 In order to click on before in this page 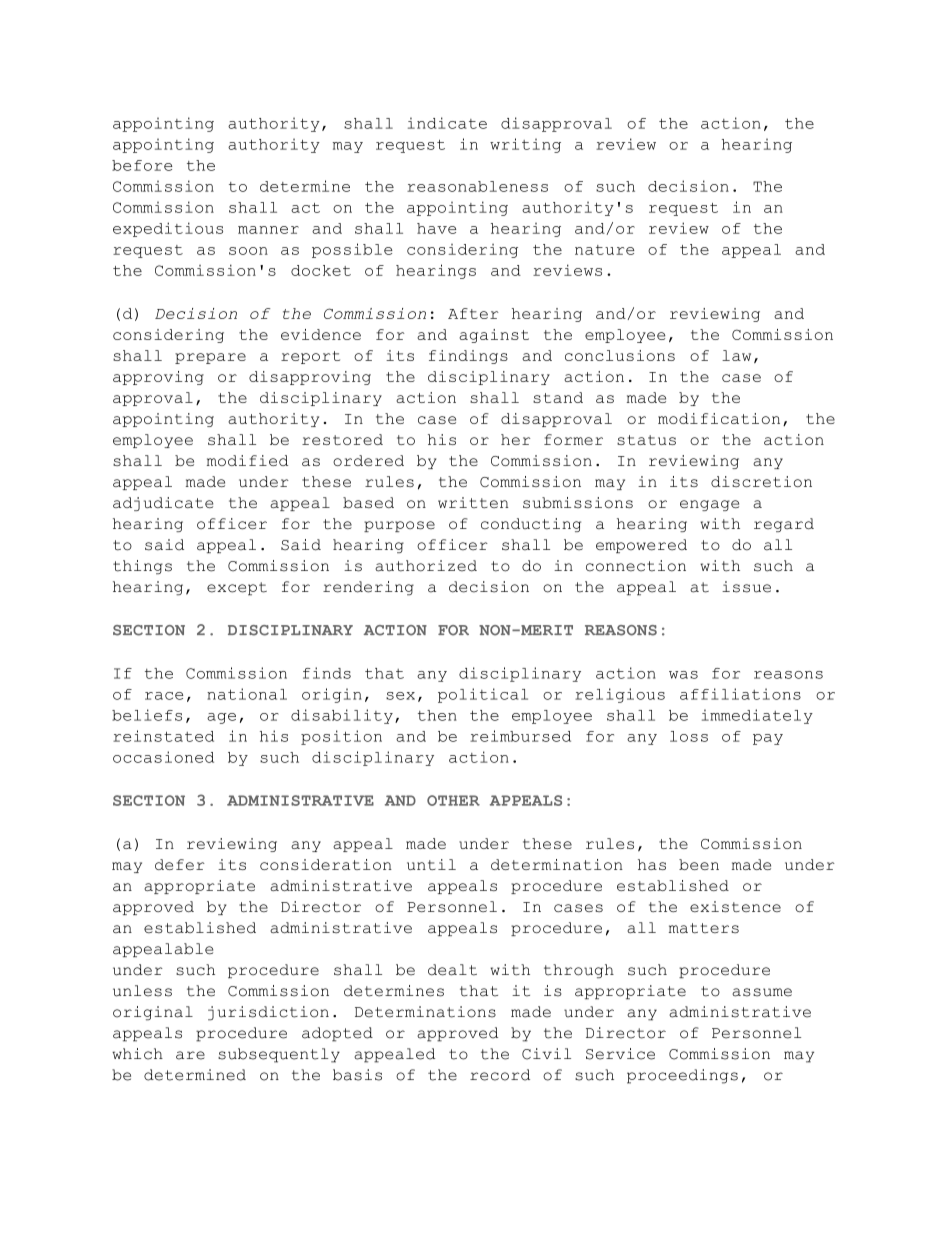, I will do `click(142, 165)`.
